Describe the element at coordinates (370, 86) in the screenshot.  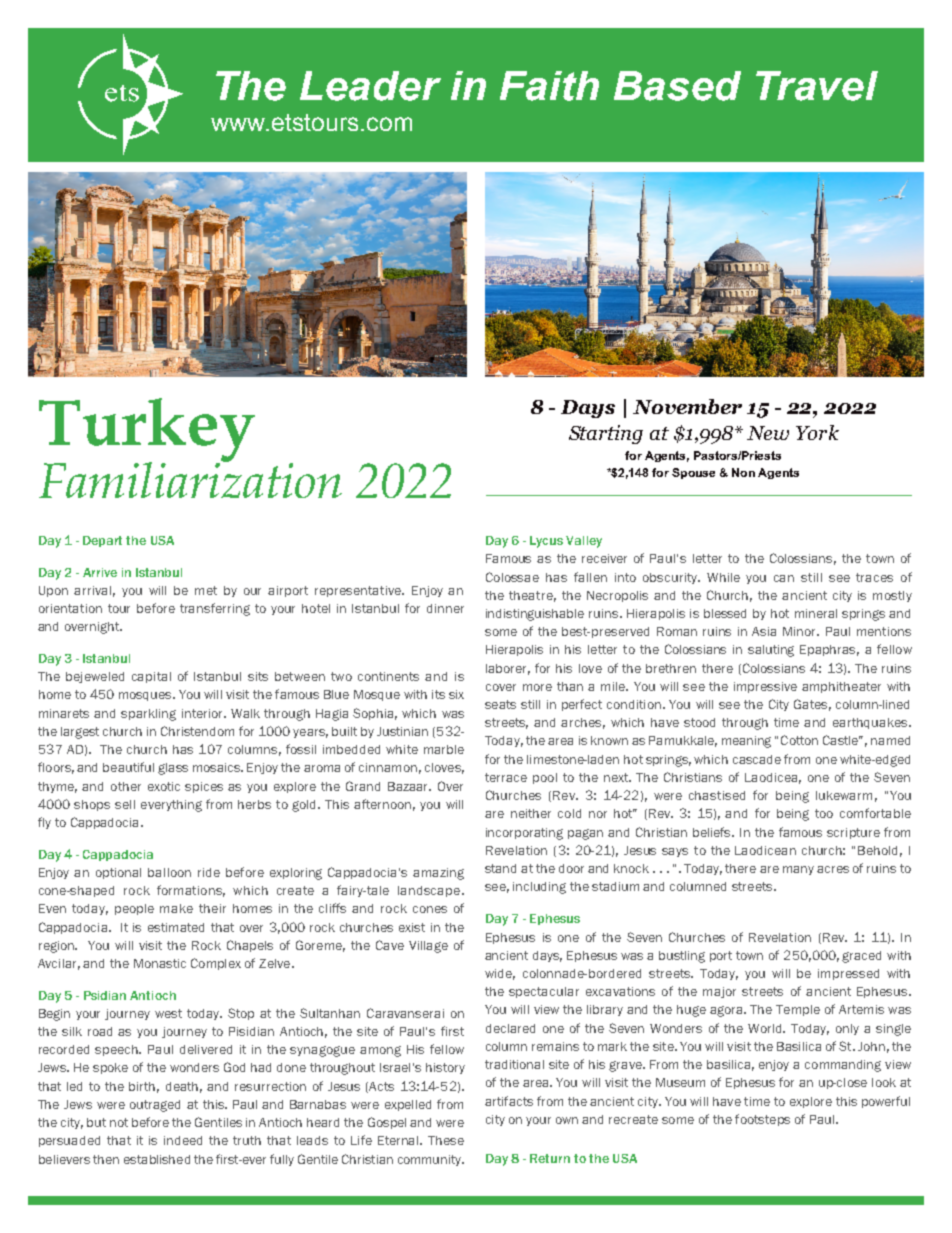
I see `Leader` at that location.
